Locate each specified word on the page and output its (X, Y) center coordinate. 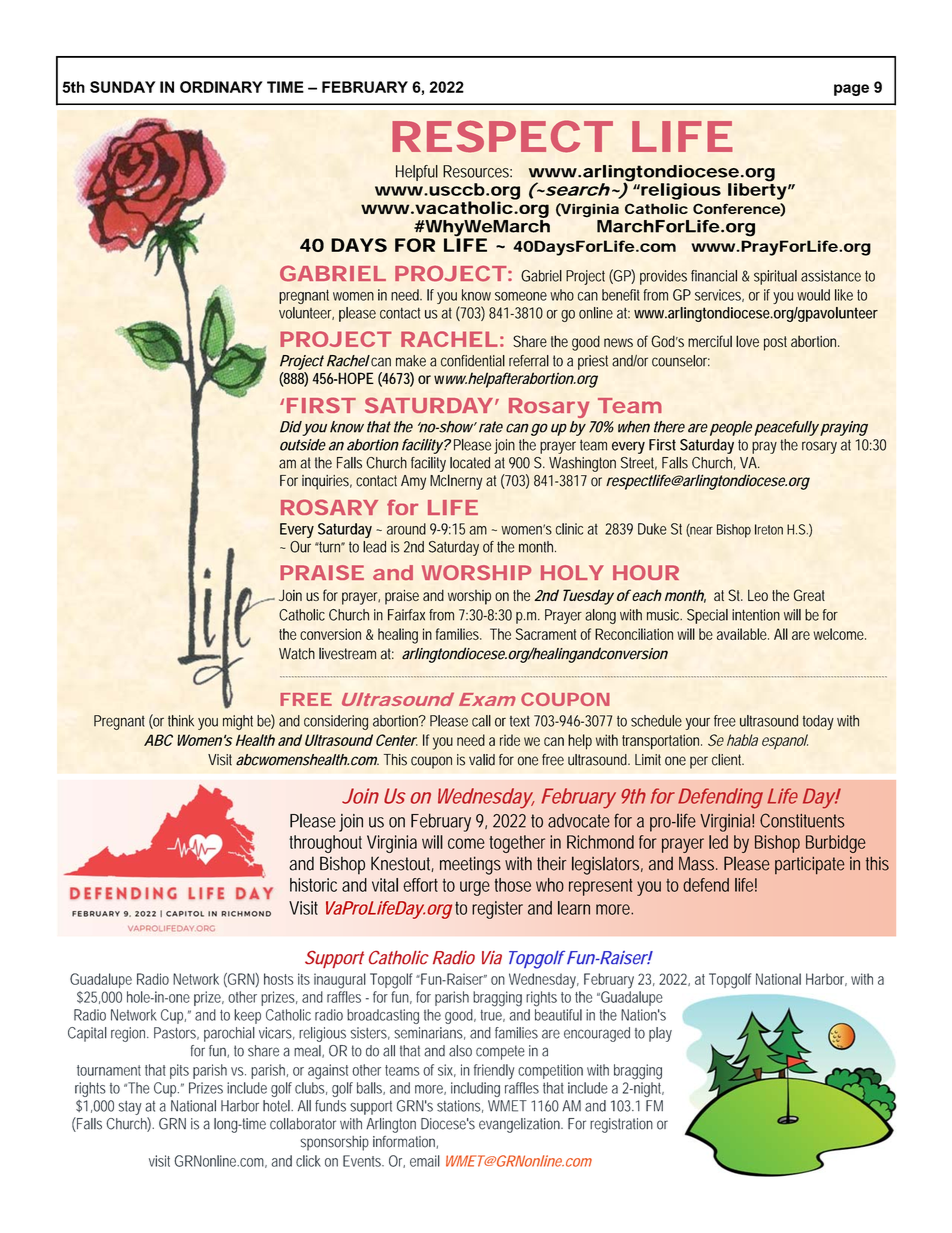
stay (130, 1108)
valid (482, 760)
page (851, 90)
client (728, 760)
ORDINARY (221, 87)
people (732, 428)
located (470, 463)
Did (291, 427)
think (181, 721)
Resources (477, 171)
